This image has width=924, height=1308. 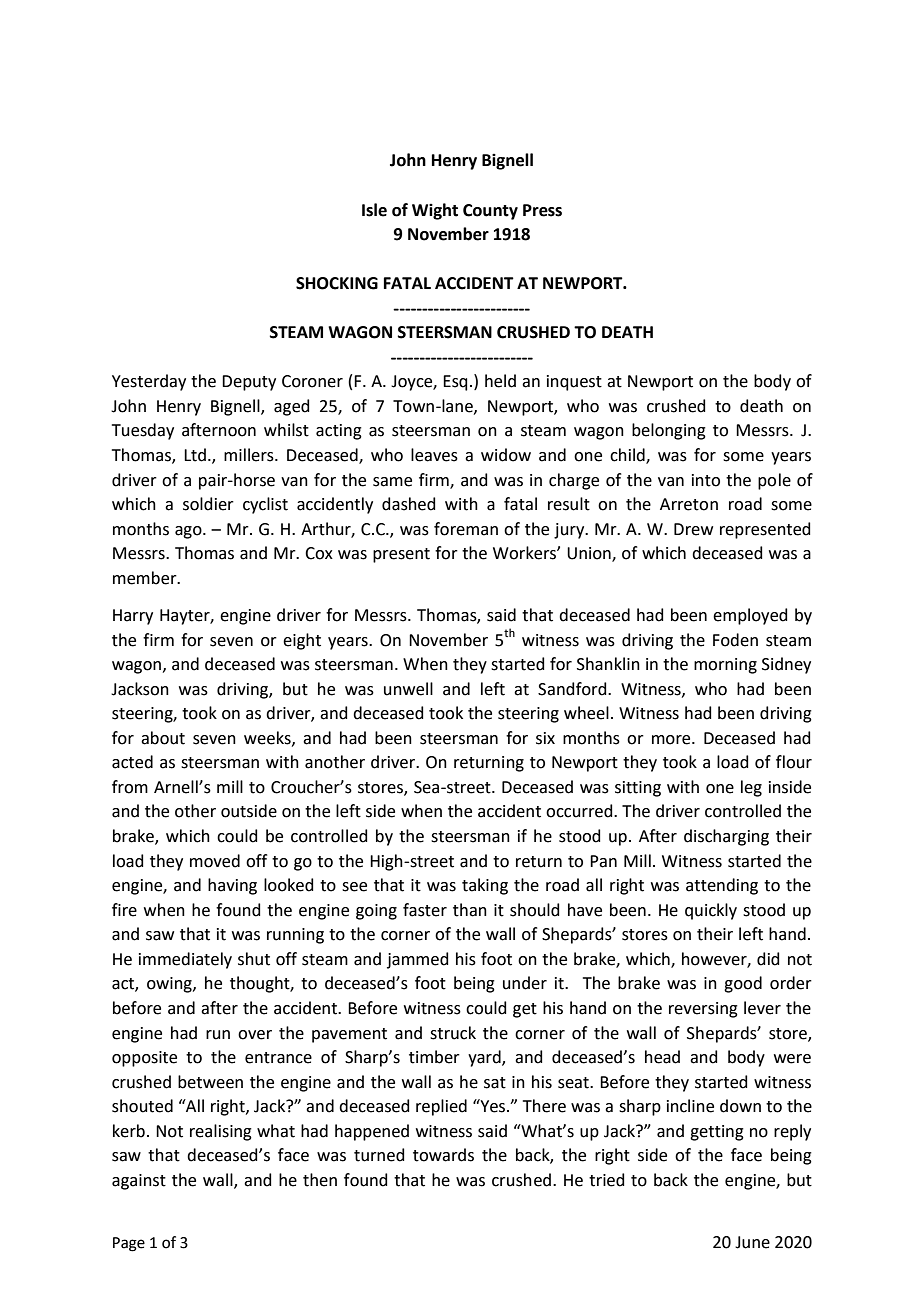 What do you see at coordinates (146, 578) in the image?
I see `member` at bounding box center [146, 578].
